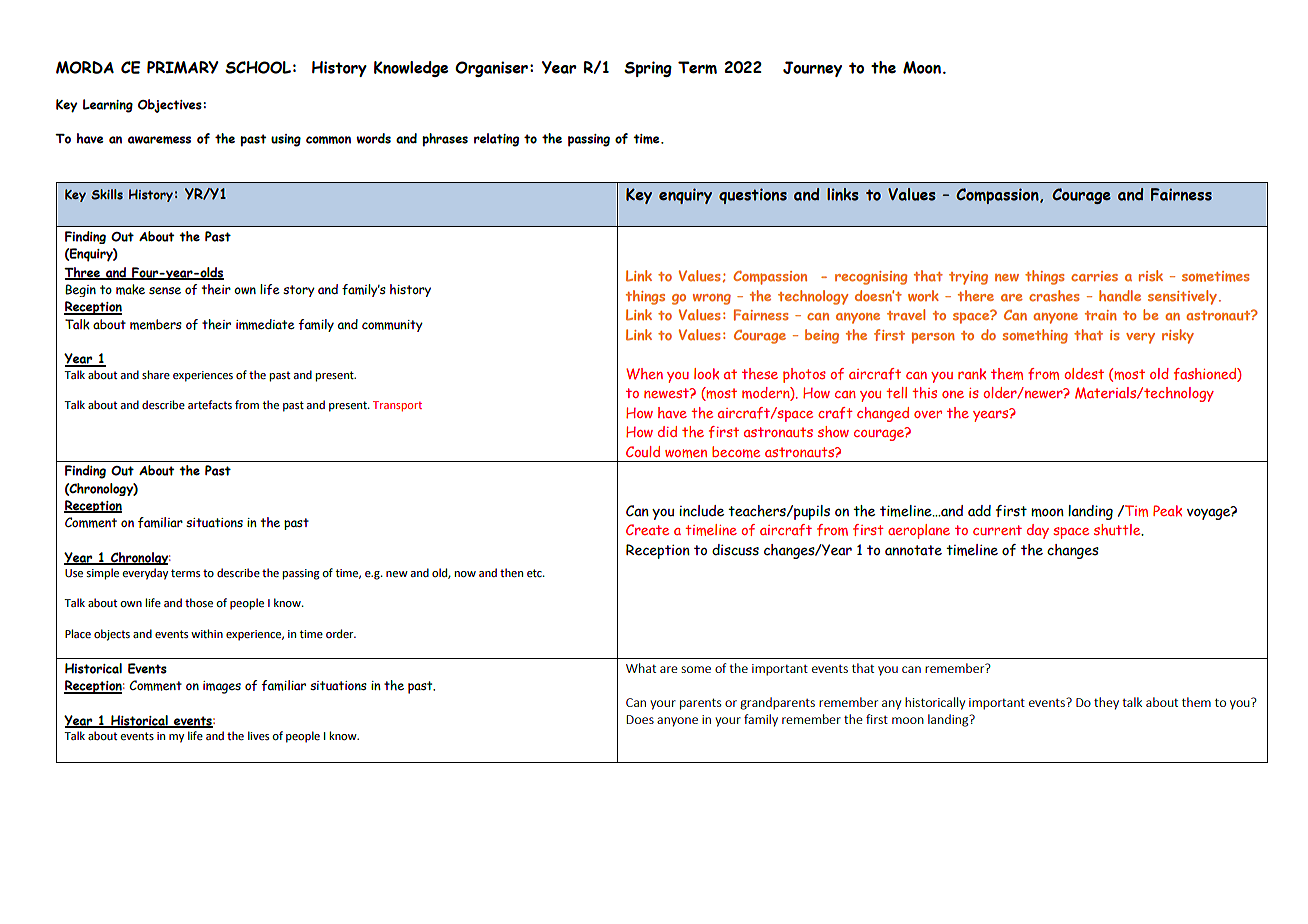 The height and width of the screenshot is (924, 1308). Describe the element at coordinates (183, 67) in the screenshot. I see `PRIMARY` at that location.
